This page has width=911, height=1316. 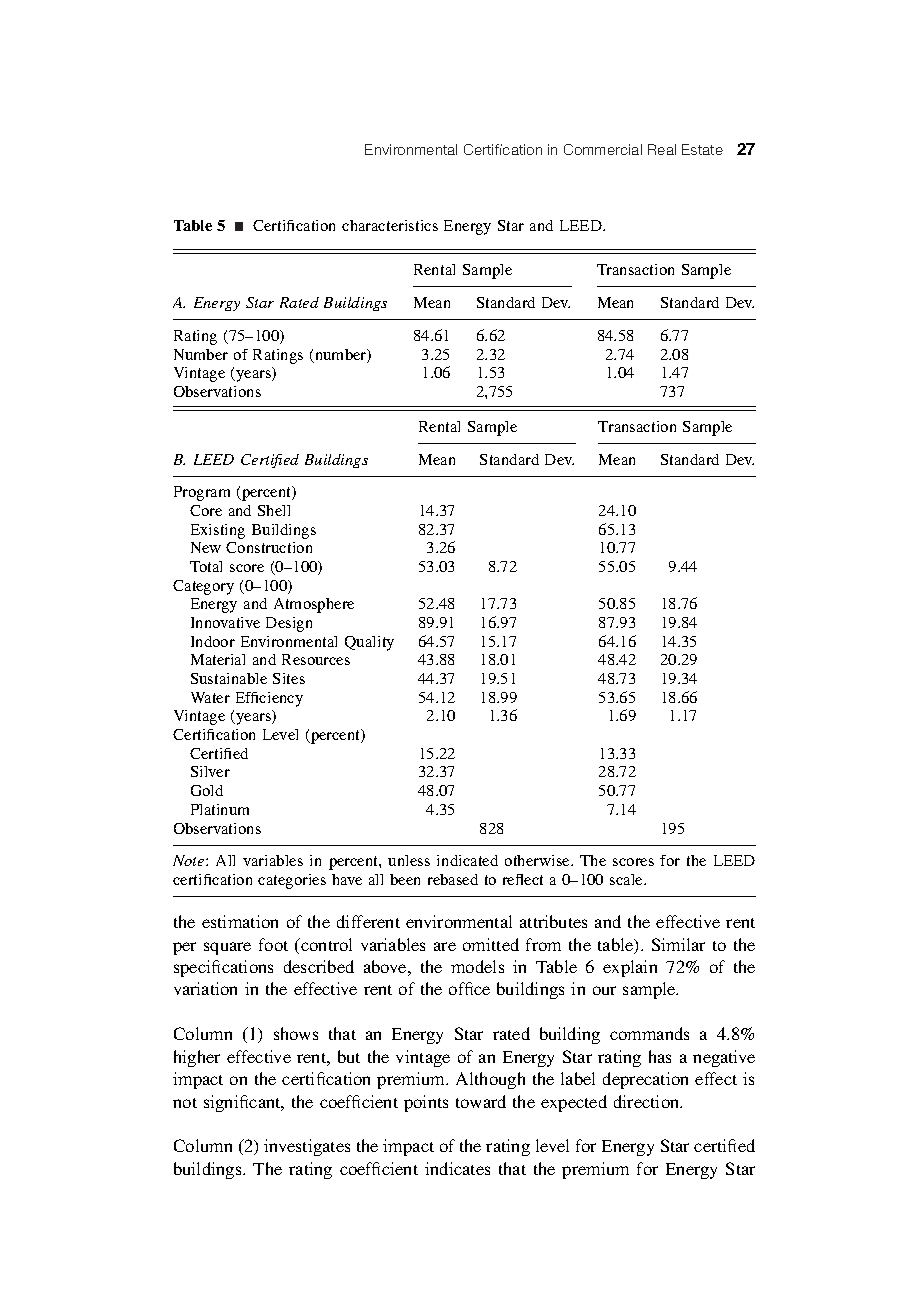 What do you see at coordinates (229, 678) in the page?
I see `Sustainable` at bounding box center [229, 678].
